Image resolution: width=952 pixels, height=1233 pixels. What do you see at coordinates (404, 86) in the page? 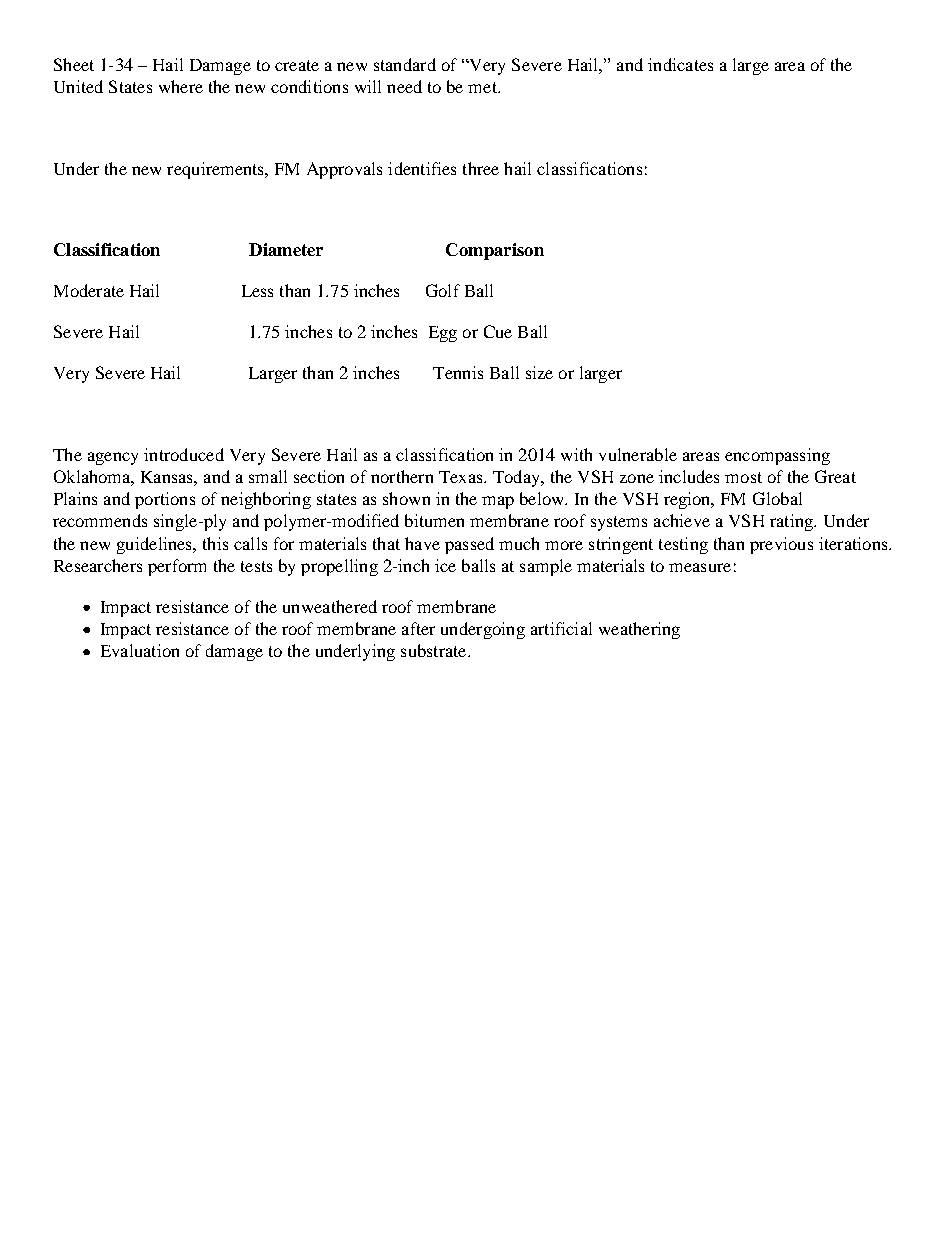
I see `need` at bounding box center [404, 86].
